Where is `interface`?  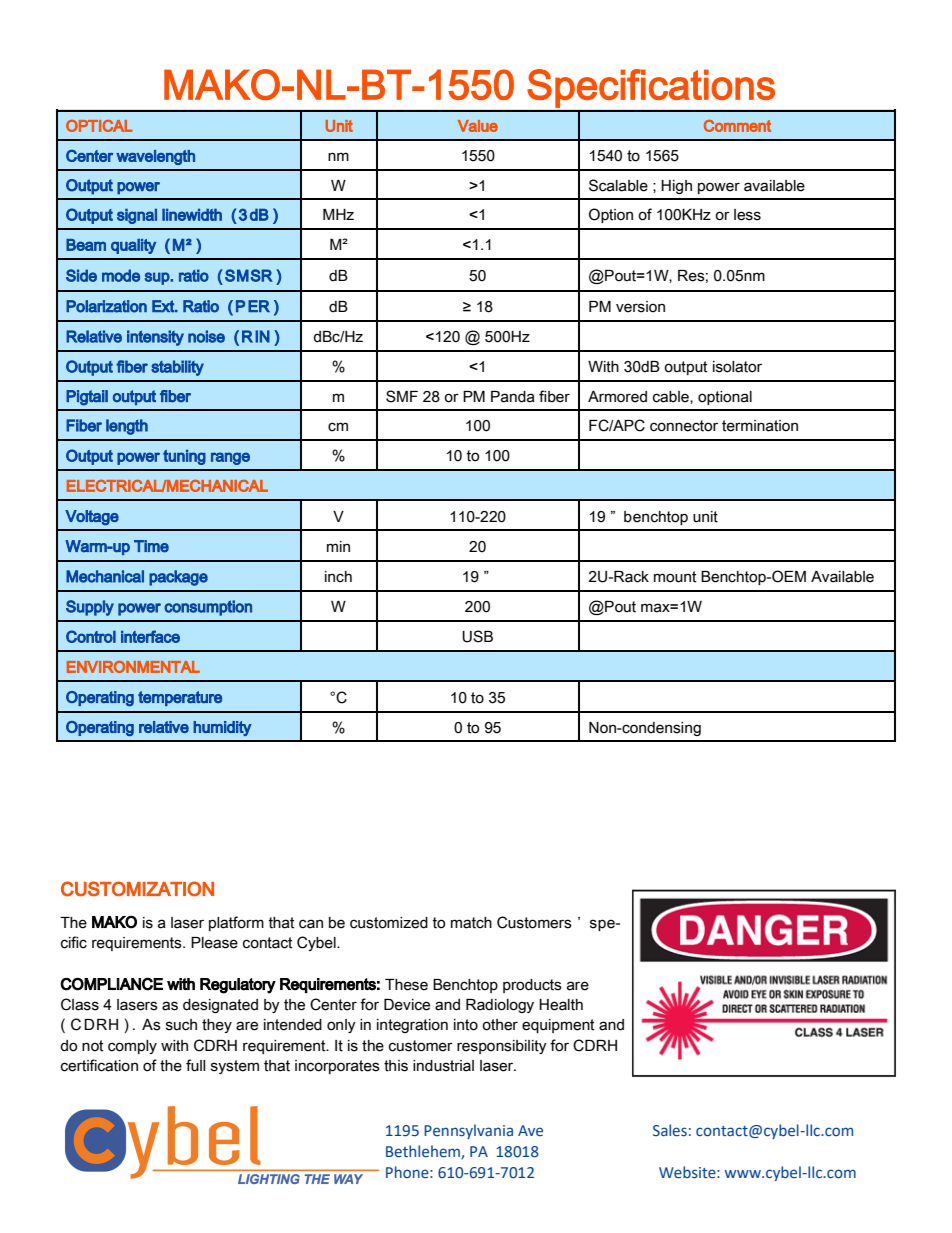 interface is located at coordinates (150, 636).
